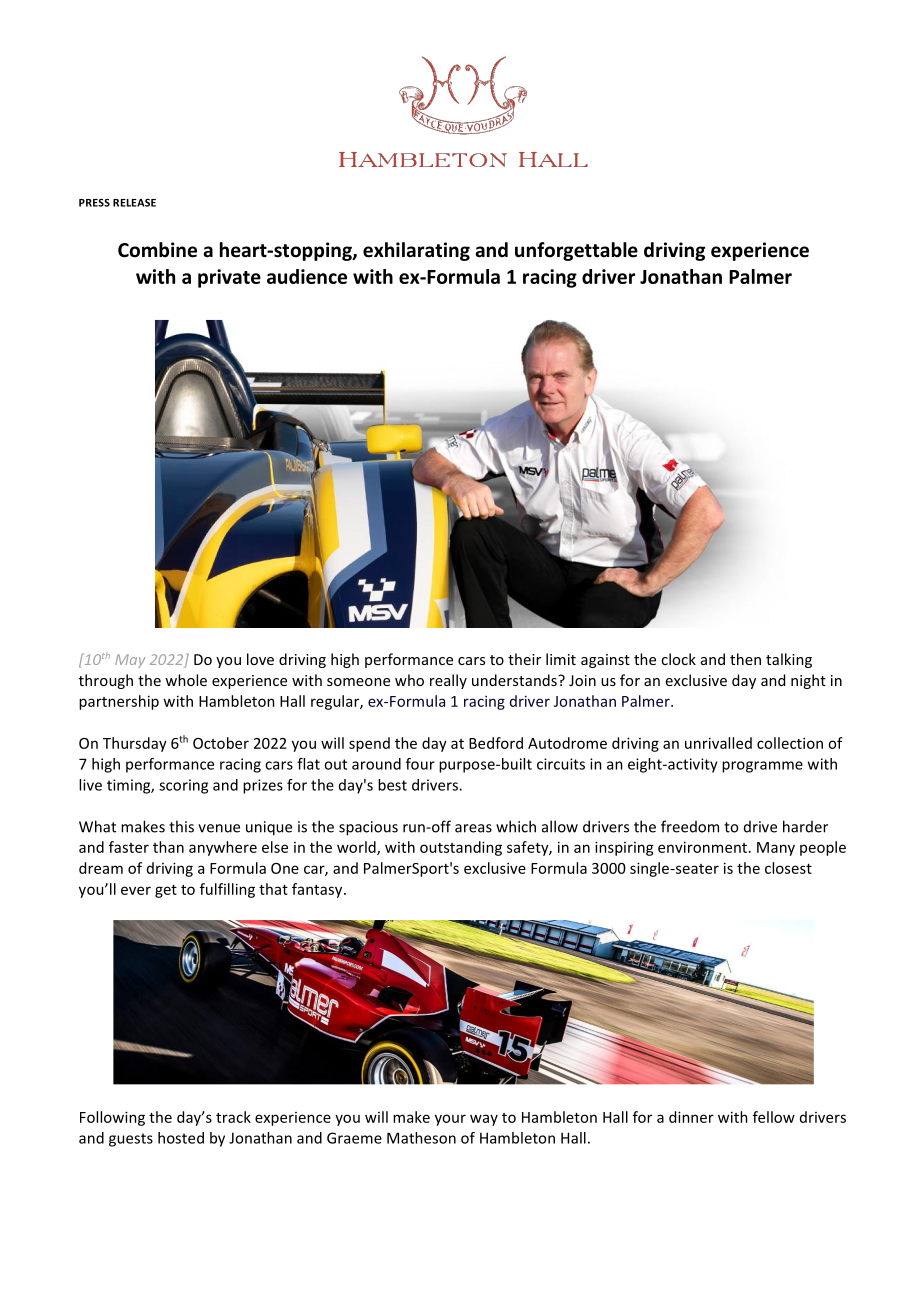 Image resolution: width=924 pixels, height=1308 pixels. Describe the element at coordinates (448, 681) in the screenshot. I see `really` at that location.
